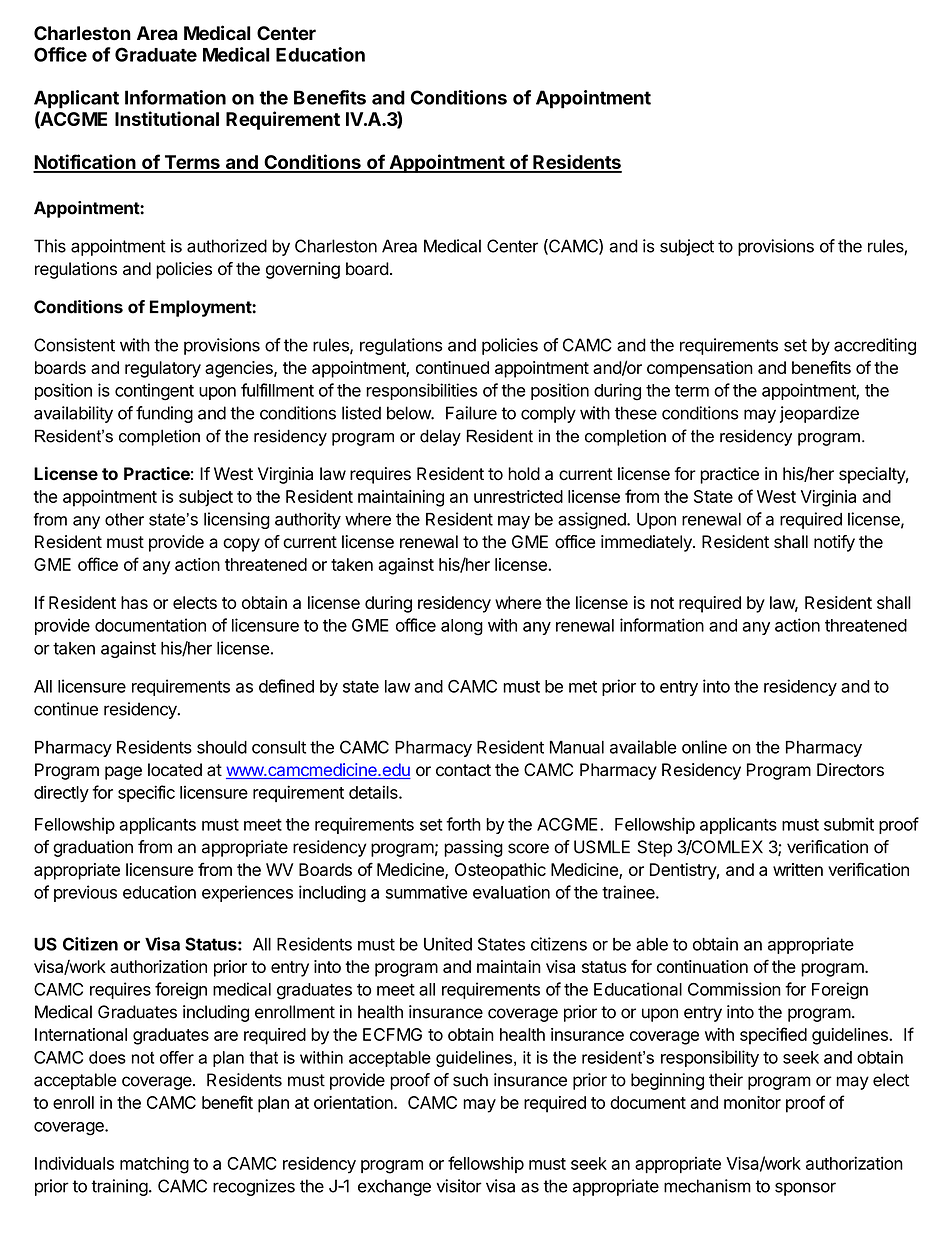 Image resolution: width=952 pixels, height=1233 pixels. What do you see at coordinates (704, 747) in the screenshot?
I see `online` at bounding box center [704, 747].
